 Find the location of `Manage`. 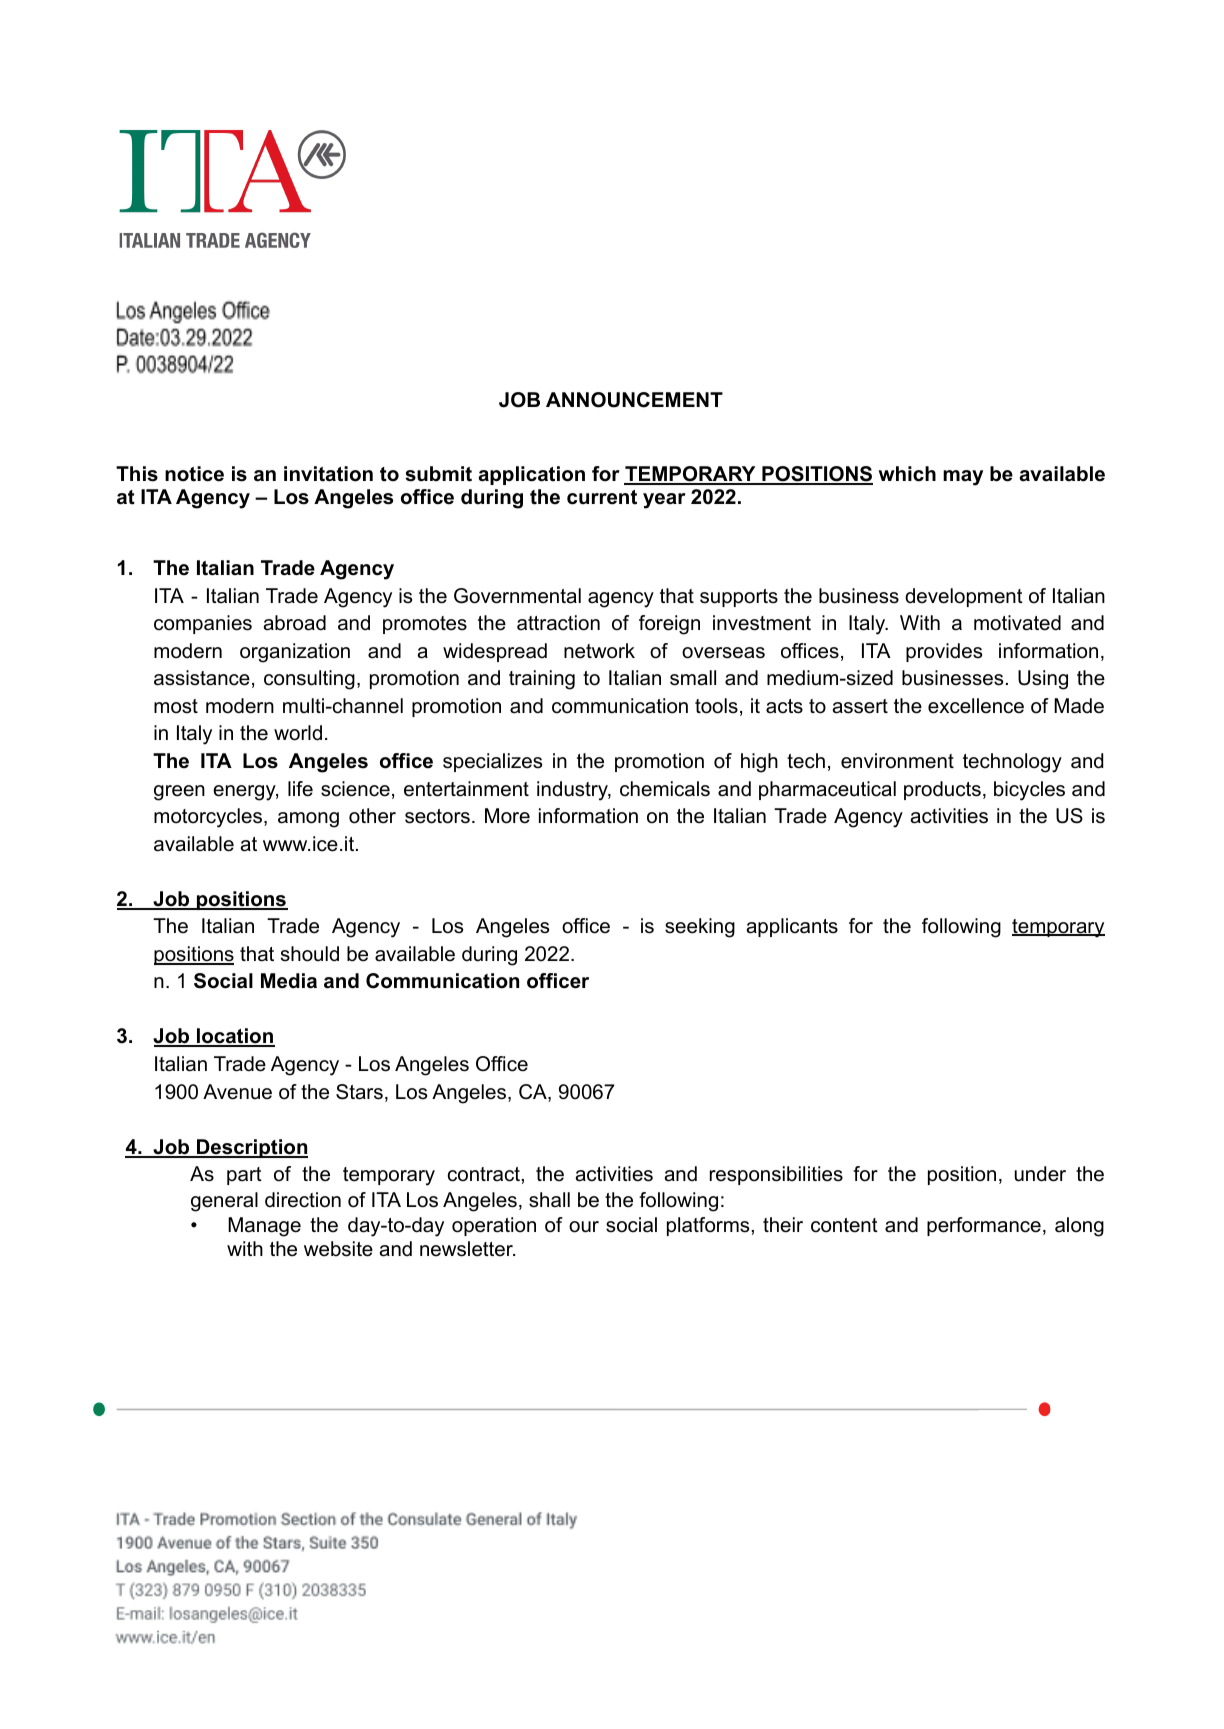

Manage is located at coordinates (264, 1227).
